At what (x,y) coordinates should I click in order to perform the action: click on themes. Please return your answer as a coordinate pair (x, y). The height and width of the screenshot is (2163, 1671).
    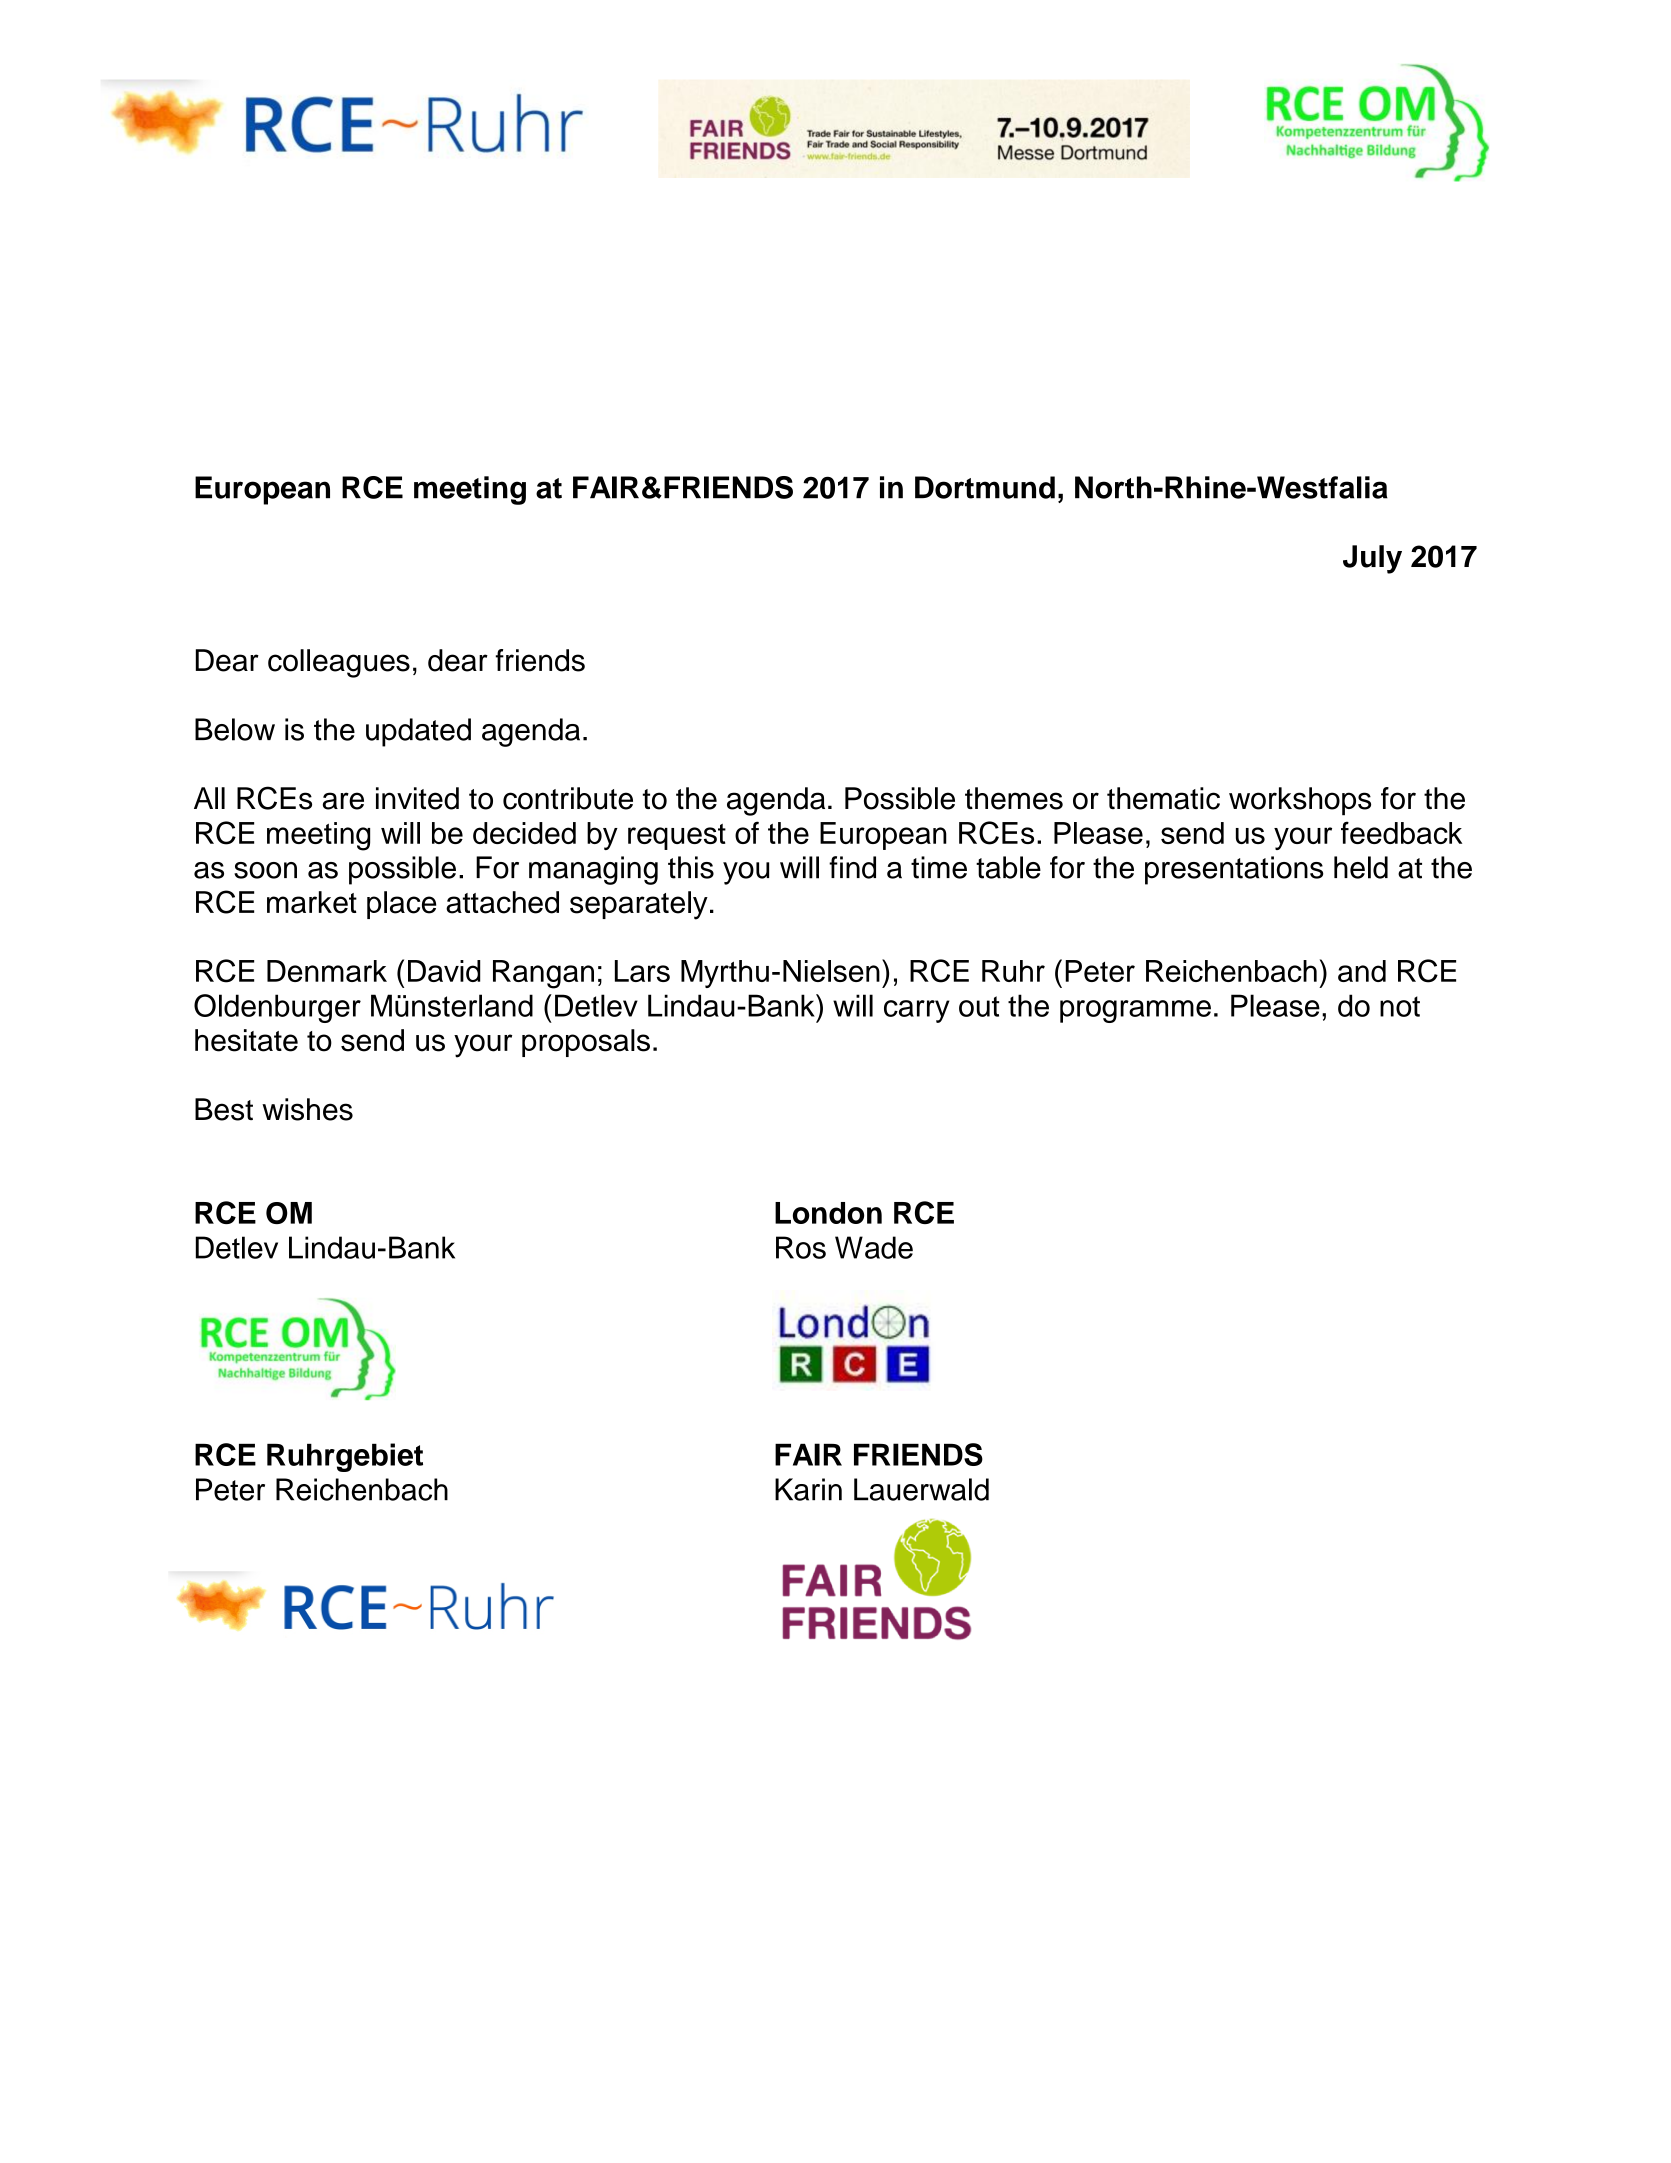
    Looking at the image, I should click on (1014, 798).
